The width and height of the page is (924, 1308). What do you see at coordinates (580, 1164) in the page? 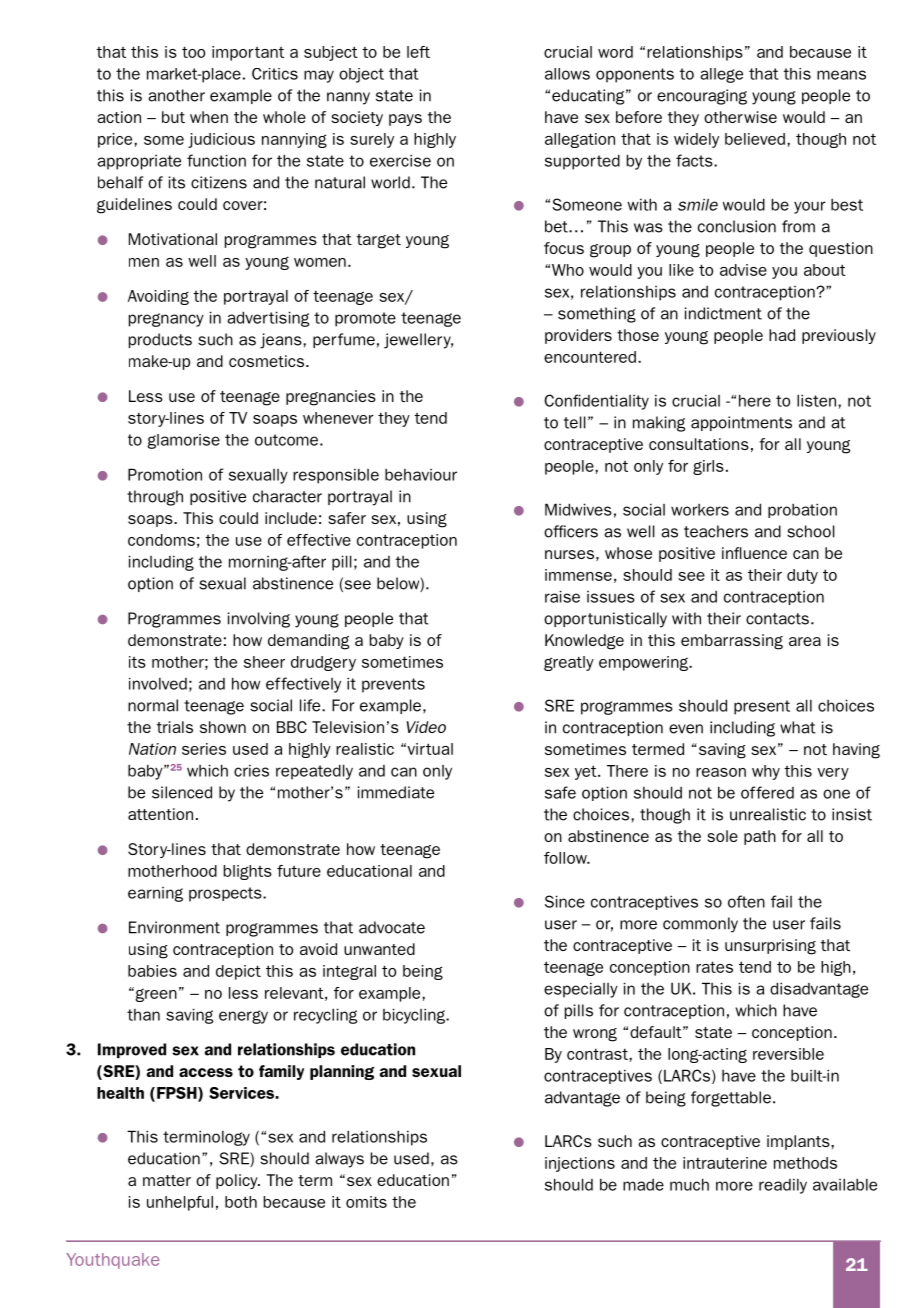
I see `injections` at bounding box center [580, 1164].
